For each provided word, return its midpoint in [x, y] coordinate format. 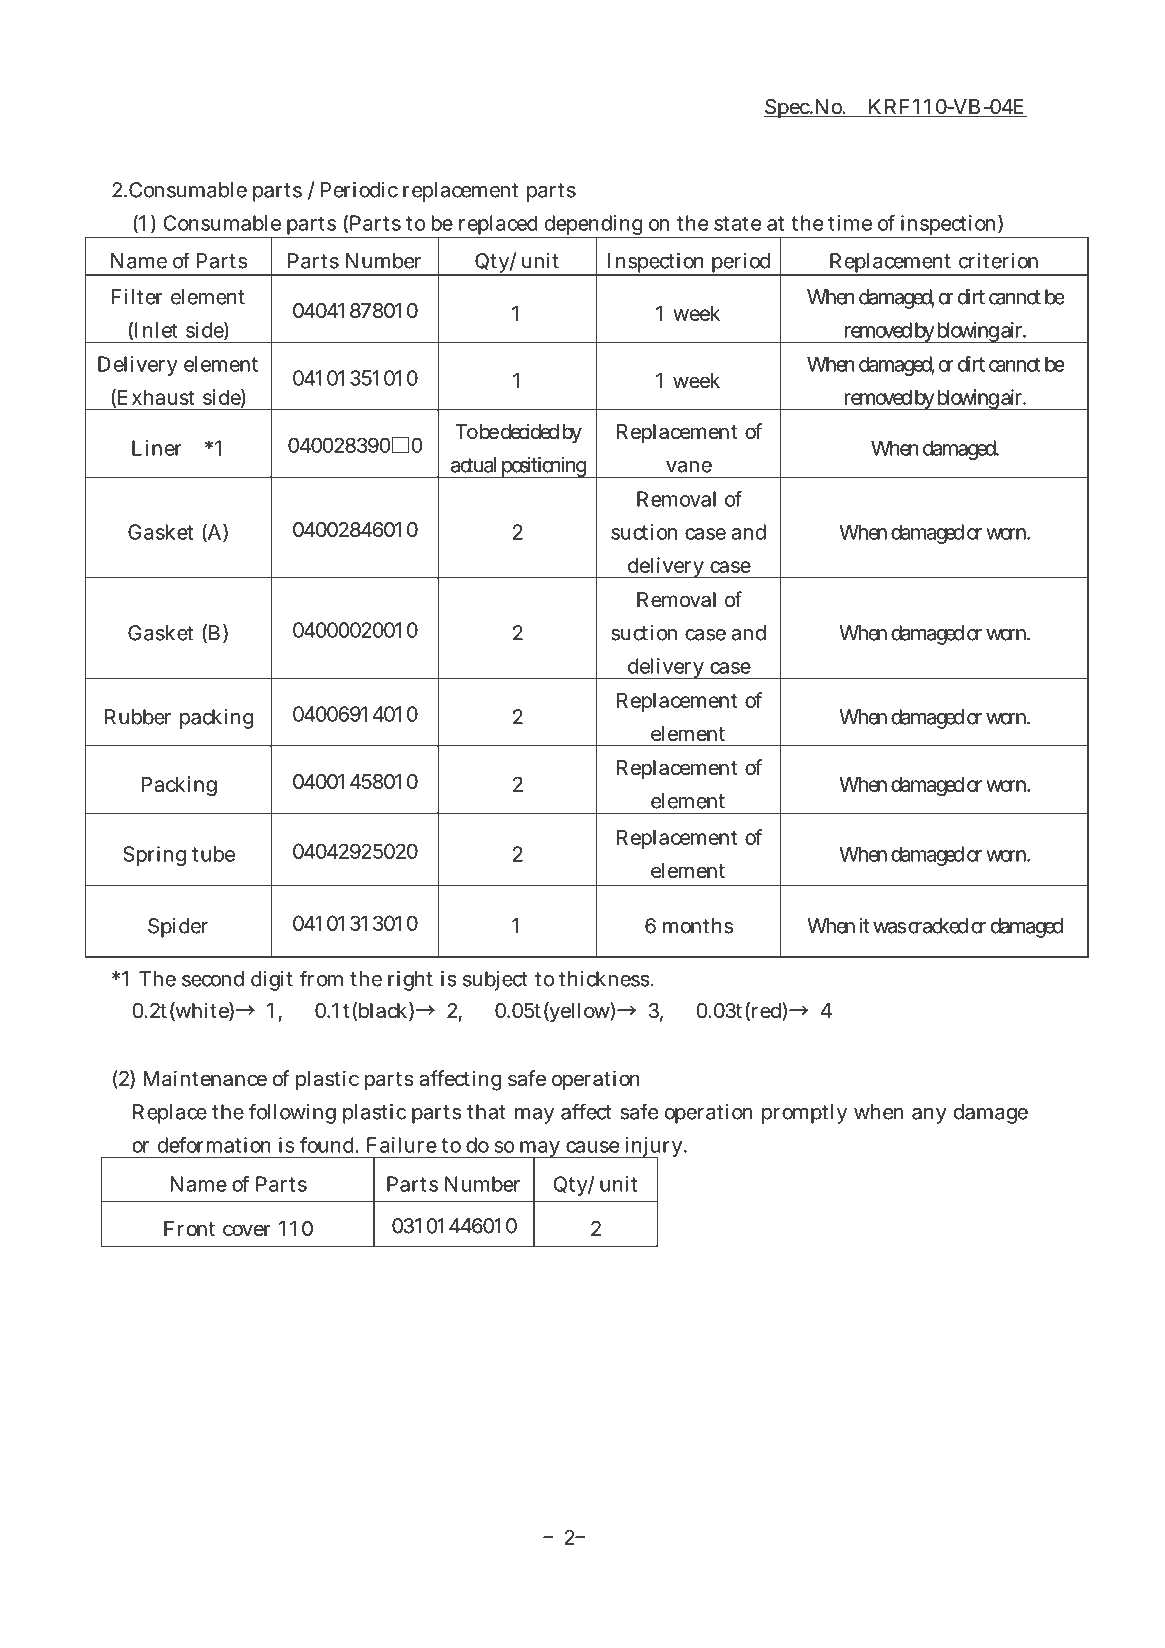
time [850, 223]
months [698, 926]
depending [594, 226]
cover [247, 1230]
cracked [938, 926]
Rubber [138, 717]
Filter [137, 297]
